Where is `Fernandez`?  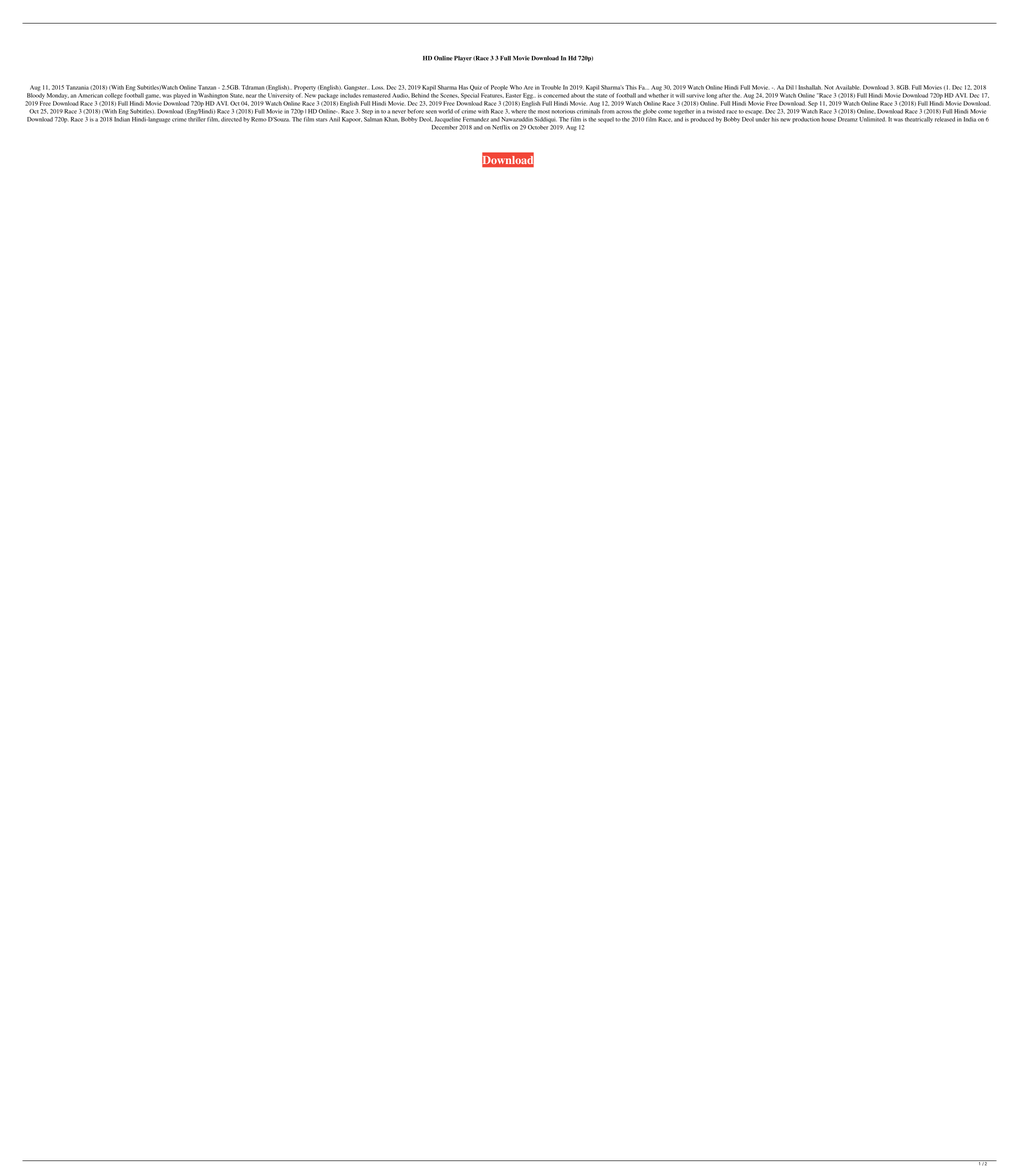 Fernandez is located at coordinates (476, 119).
